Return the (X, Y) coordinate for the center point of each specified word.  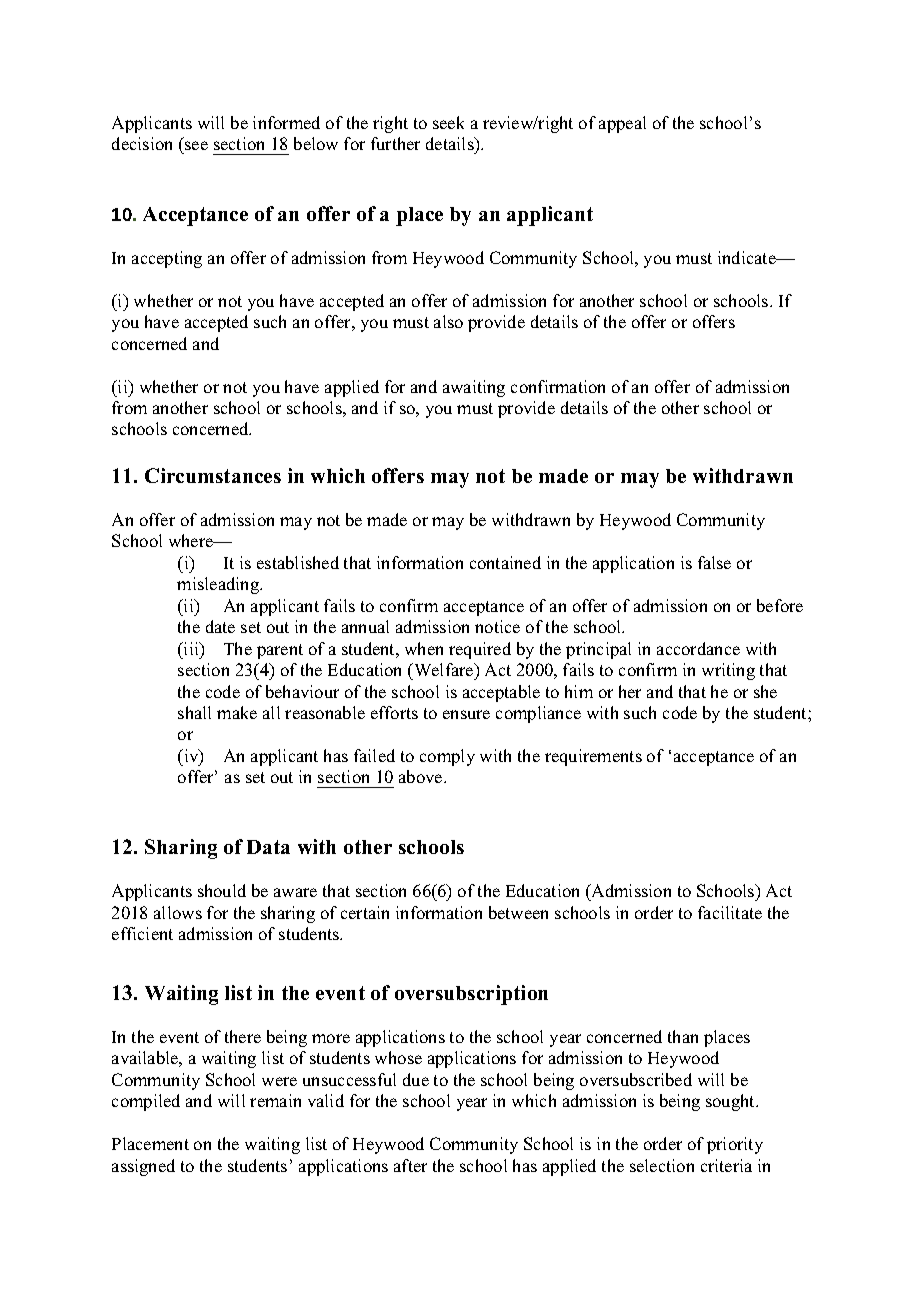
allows (178, 912)
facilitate (730, 912)
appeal (622, 124)
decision (142, 143)
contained (505, 562)
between (518, 912)
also (448, 321)
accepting (167, 259)
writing (728, 671)
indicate (748, 257)
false (714, 562)
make (237, 712)
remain (275, 1100)
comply (447, 757)
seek (448, 122)
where (192, 540)
